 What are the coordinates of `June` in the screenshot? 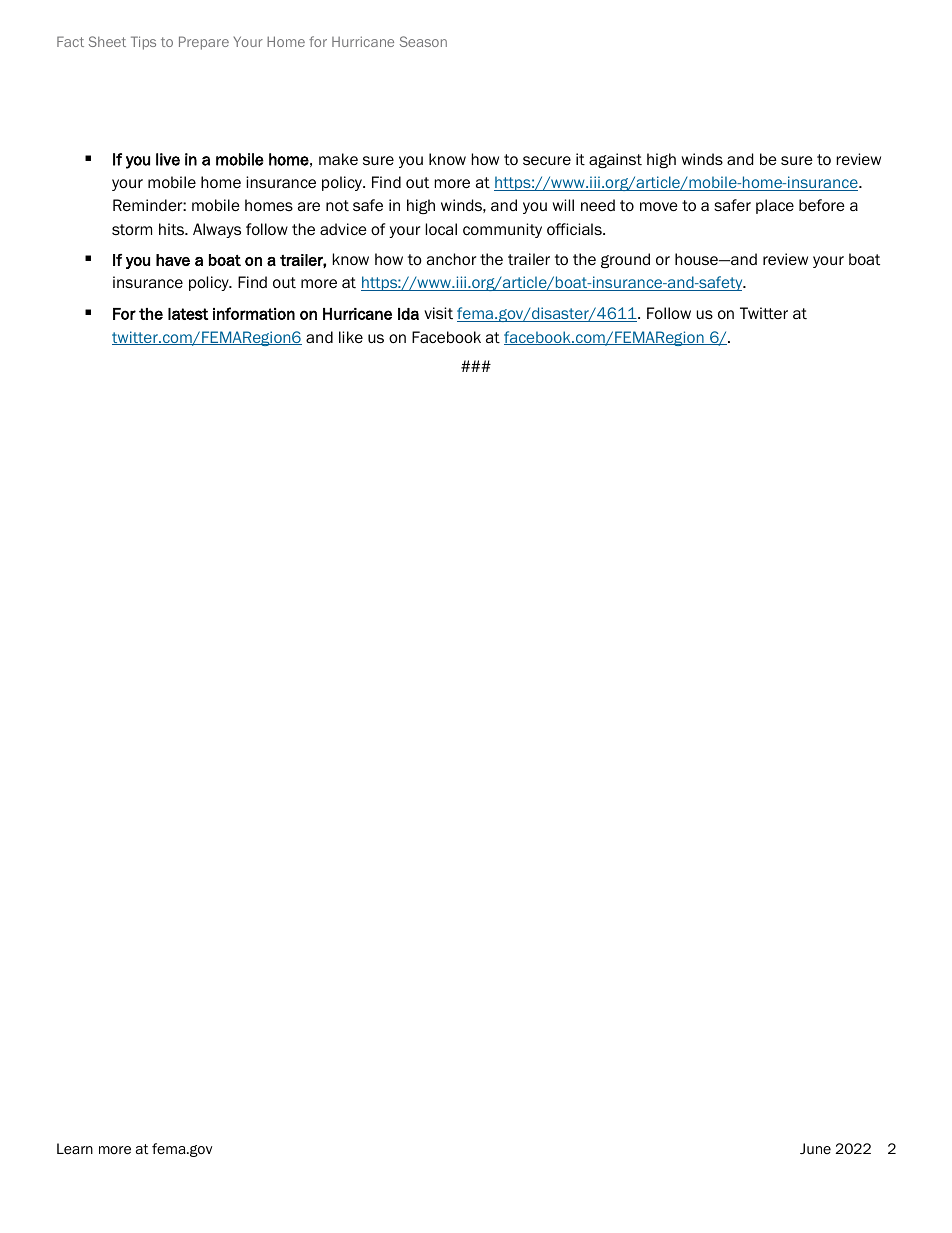 It's located at (815, 1148).
